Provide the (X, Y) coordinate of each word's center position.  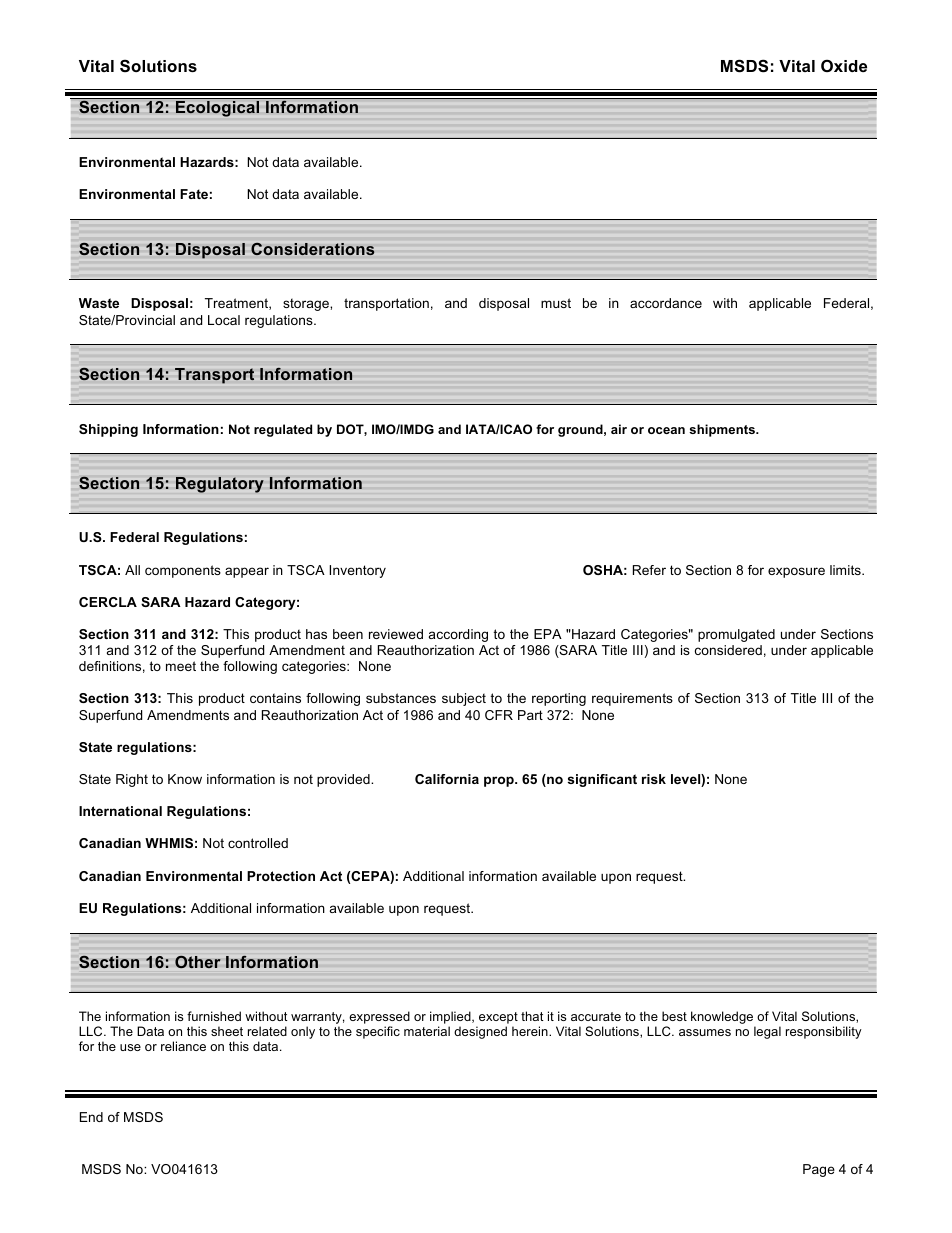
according (458, 635)
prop (500, 781)
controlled (258, 843)
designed (480, 1032)
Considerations (312, 249)
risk (654, 779)
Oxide (844, 65)
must (556, 303)
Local (224, 320)
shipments (723, 430)
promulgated (736, 635)
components (183, 571)
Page (819, 1170)
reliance (183, 1046)
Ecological (217, 109)
